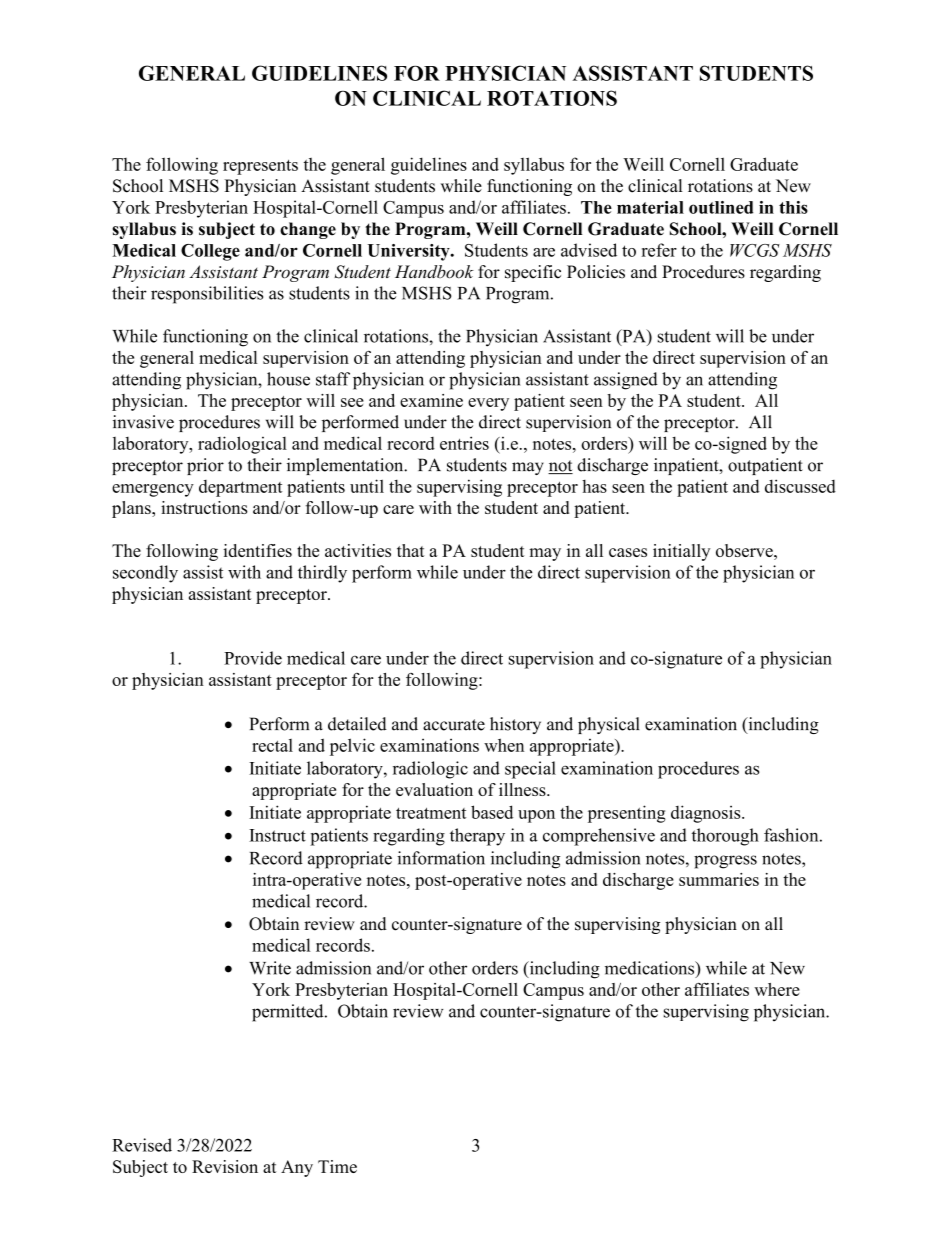  What do you see at coordinates (225, 1166) in the screenshot?
I see `Revision` at bounding box center [225, 1166].
